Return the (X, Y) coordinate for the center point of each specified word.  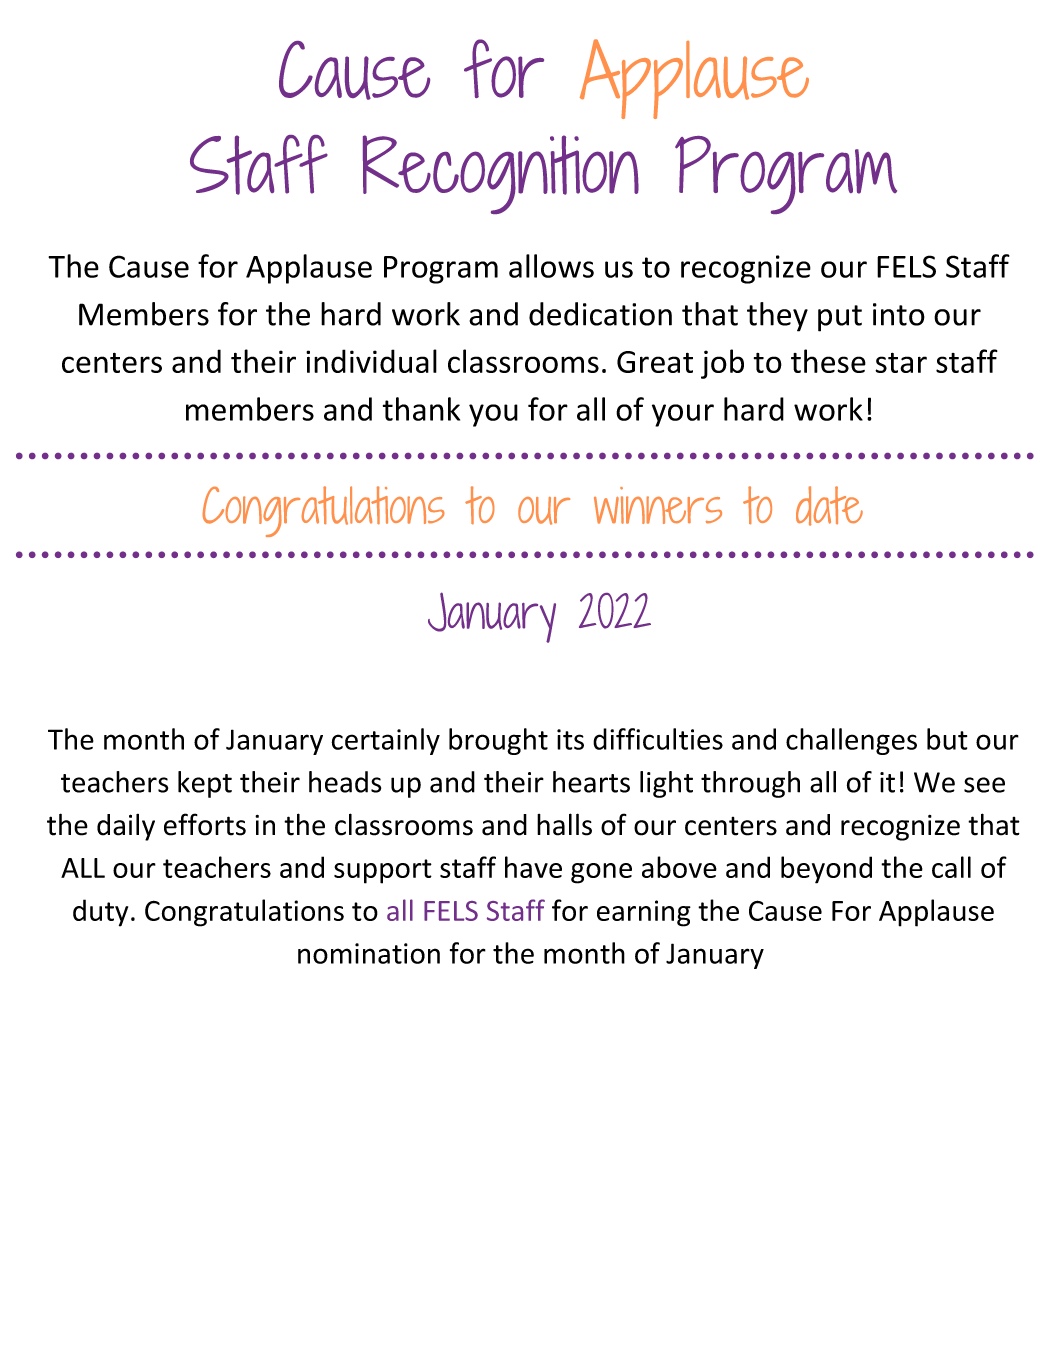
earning (644, 913)
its (570, 739)
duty (100, 913)
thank (421, 409)
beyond (826, 870)
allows (551, 266)
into (899, 314)
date (829, 506)
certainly (385, 741)
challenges (851, 741)
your (683, 415)
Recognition (501, 174)
